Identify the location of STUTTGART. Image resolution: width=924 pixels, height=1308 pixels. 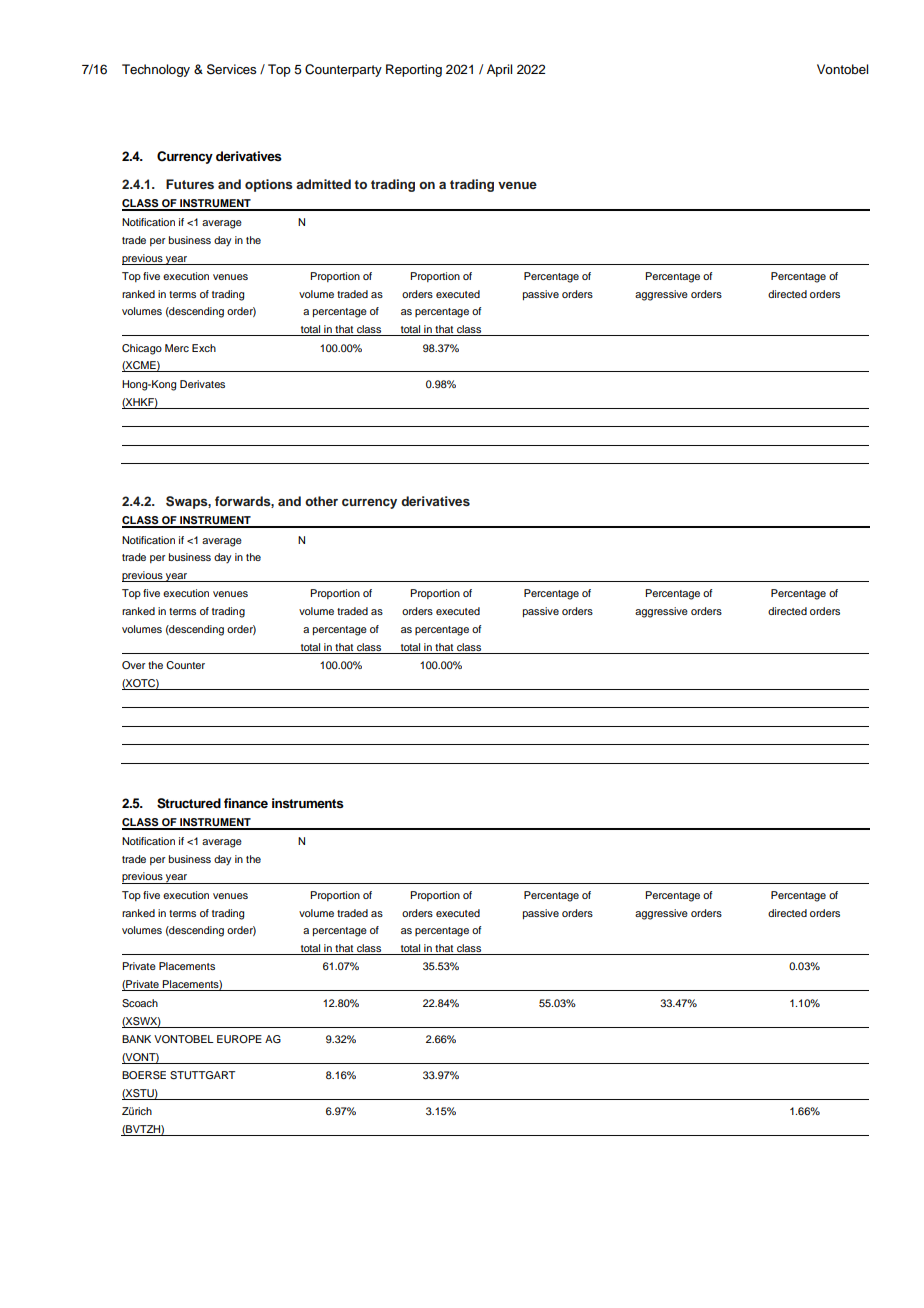
(202, 1075).
